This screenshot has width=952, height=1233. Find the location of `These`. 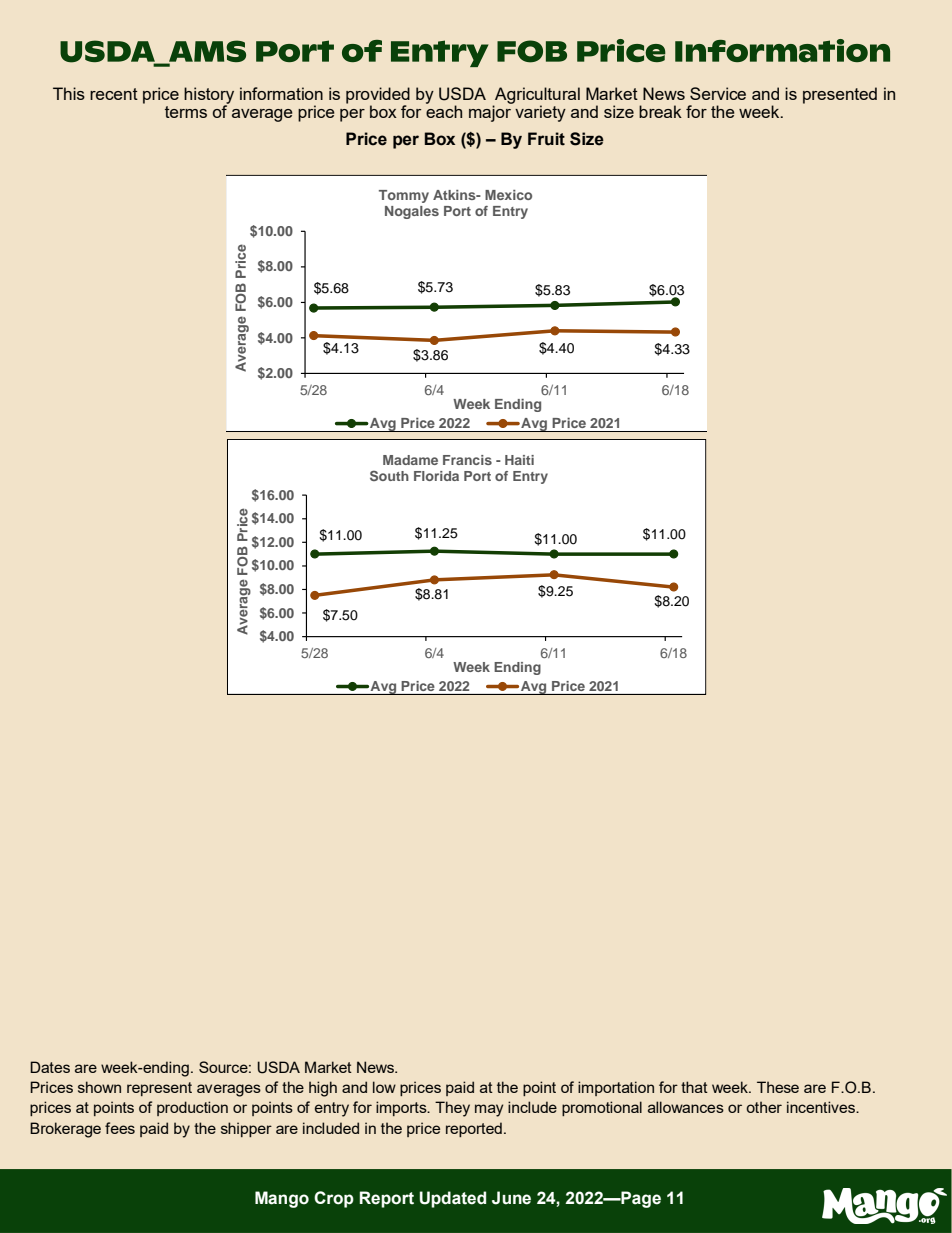

These is located at coordinates (778, 1087).
